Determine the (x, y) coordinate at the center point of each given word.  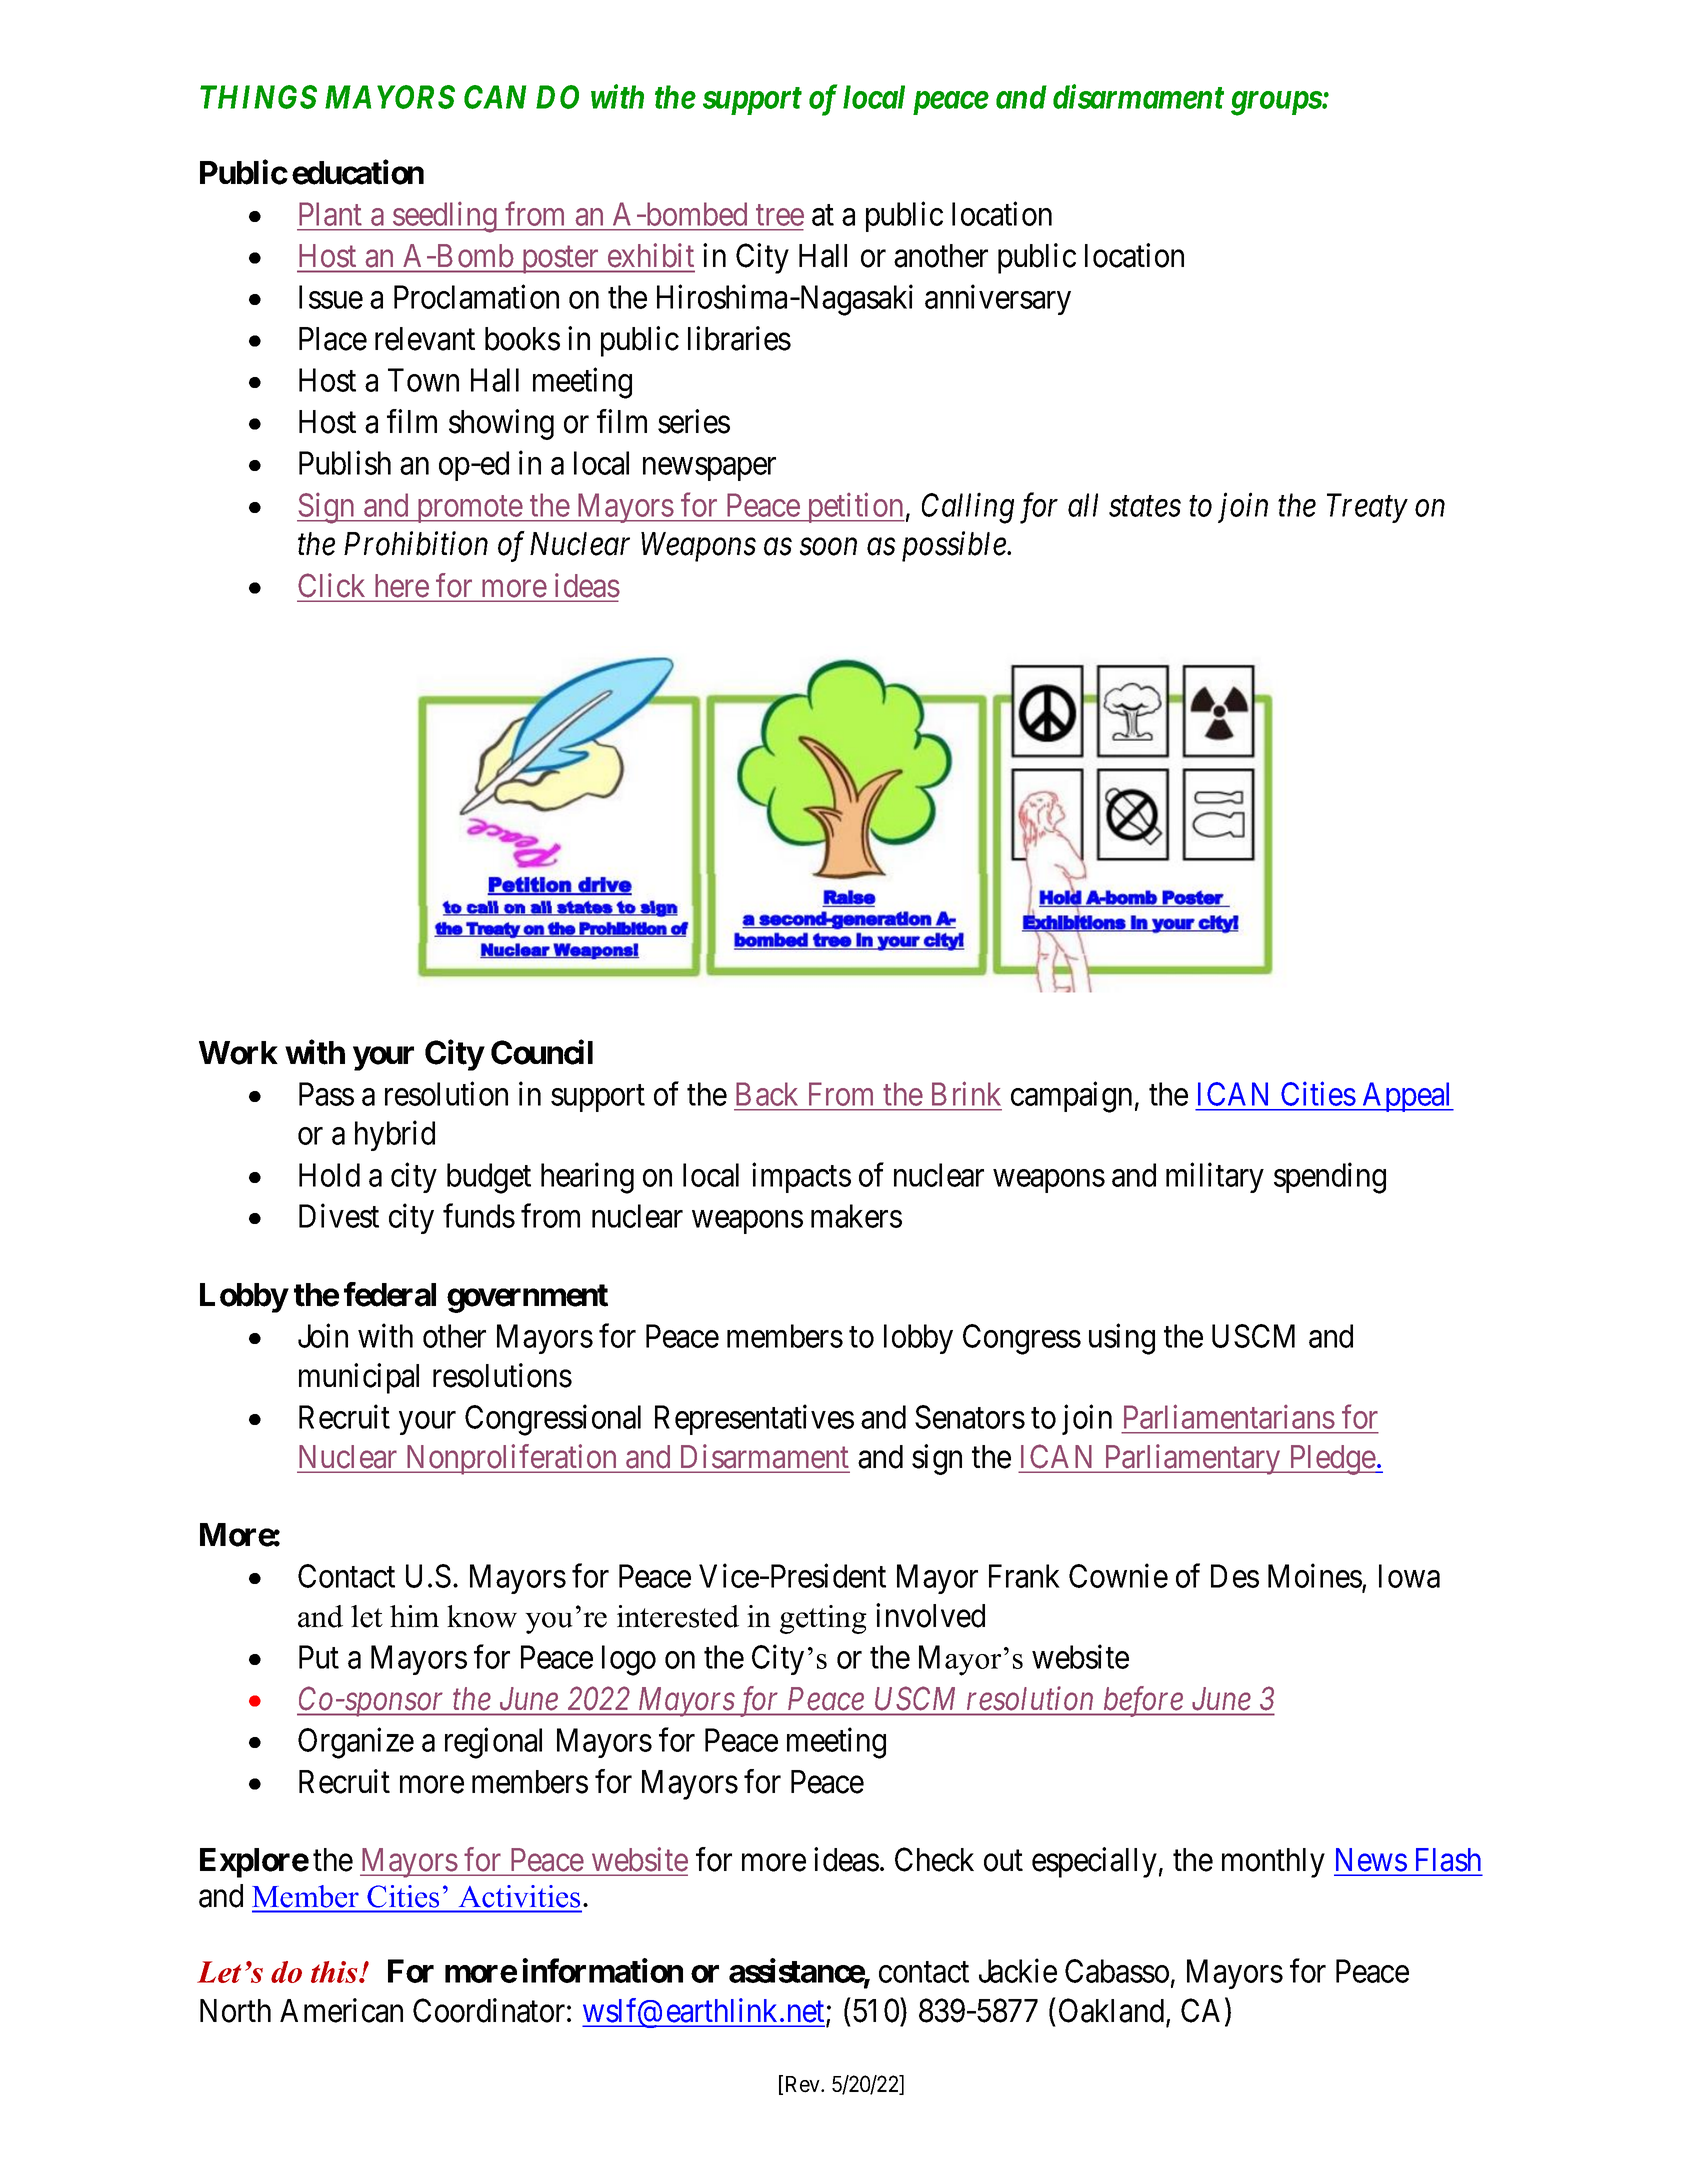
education (358, 172)
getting (823, 1619)
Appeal (1407, 1097)
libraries (739, 338)
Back (767, 1094)
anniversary (998, 300)
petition (855, 507)
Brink (966, 1094)
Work (238, 1053)
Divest (339, 1216)
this (335, 1972)
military (1215, 1177)
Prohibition (416, 543)
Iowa (1409, 1576)
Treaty (1367, 508)
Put (319, 1657)
